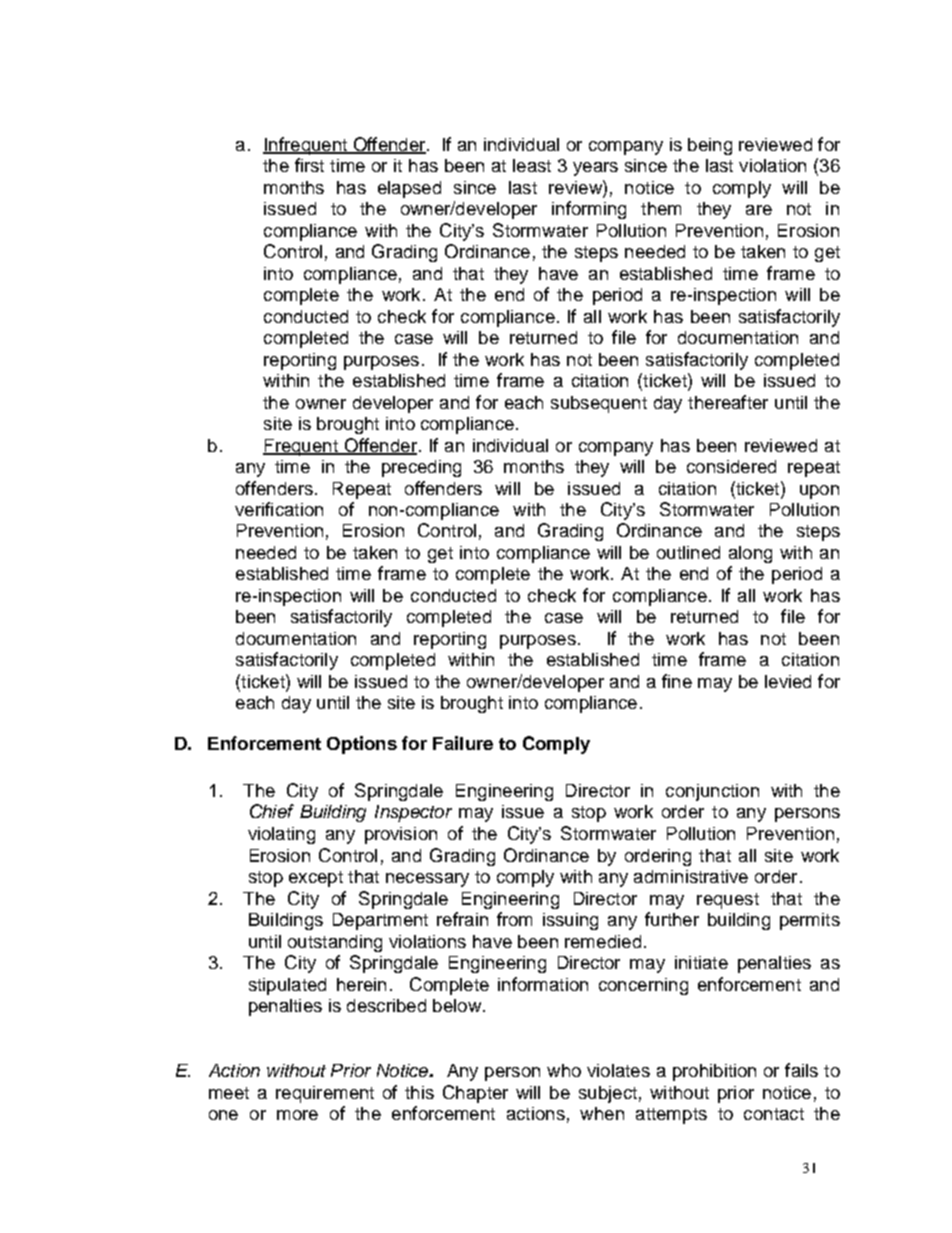  I want to click on Chapter, so click(475, 1094).
